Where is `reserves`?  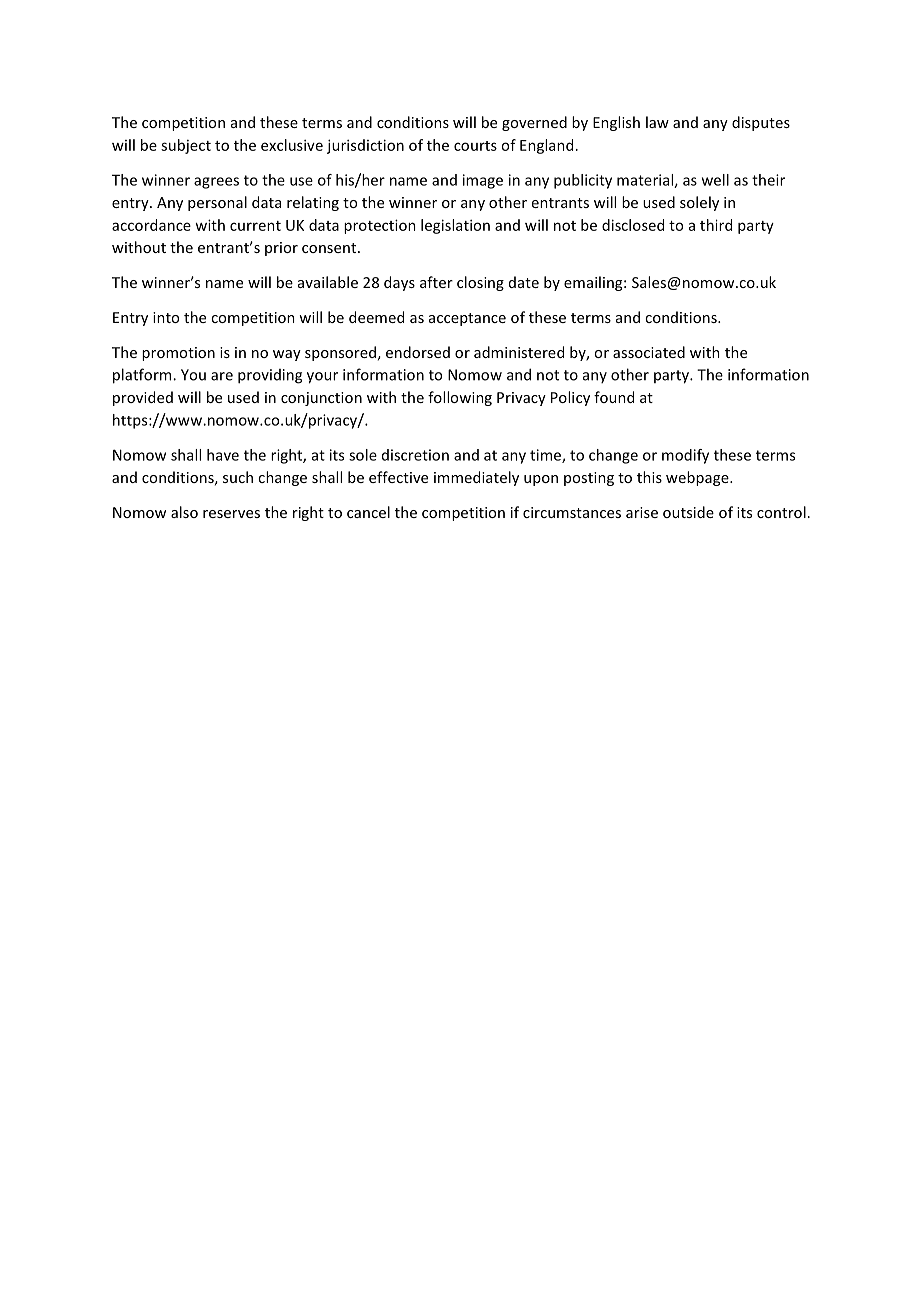
reserves is located at coordinates (231, 514).
